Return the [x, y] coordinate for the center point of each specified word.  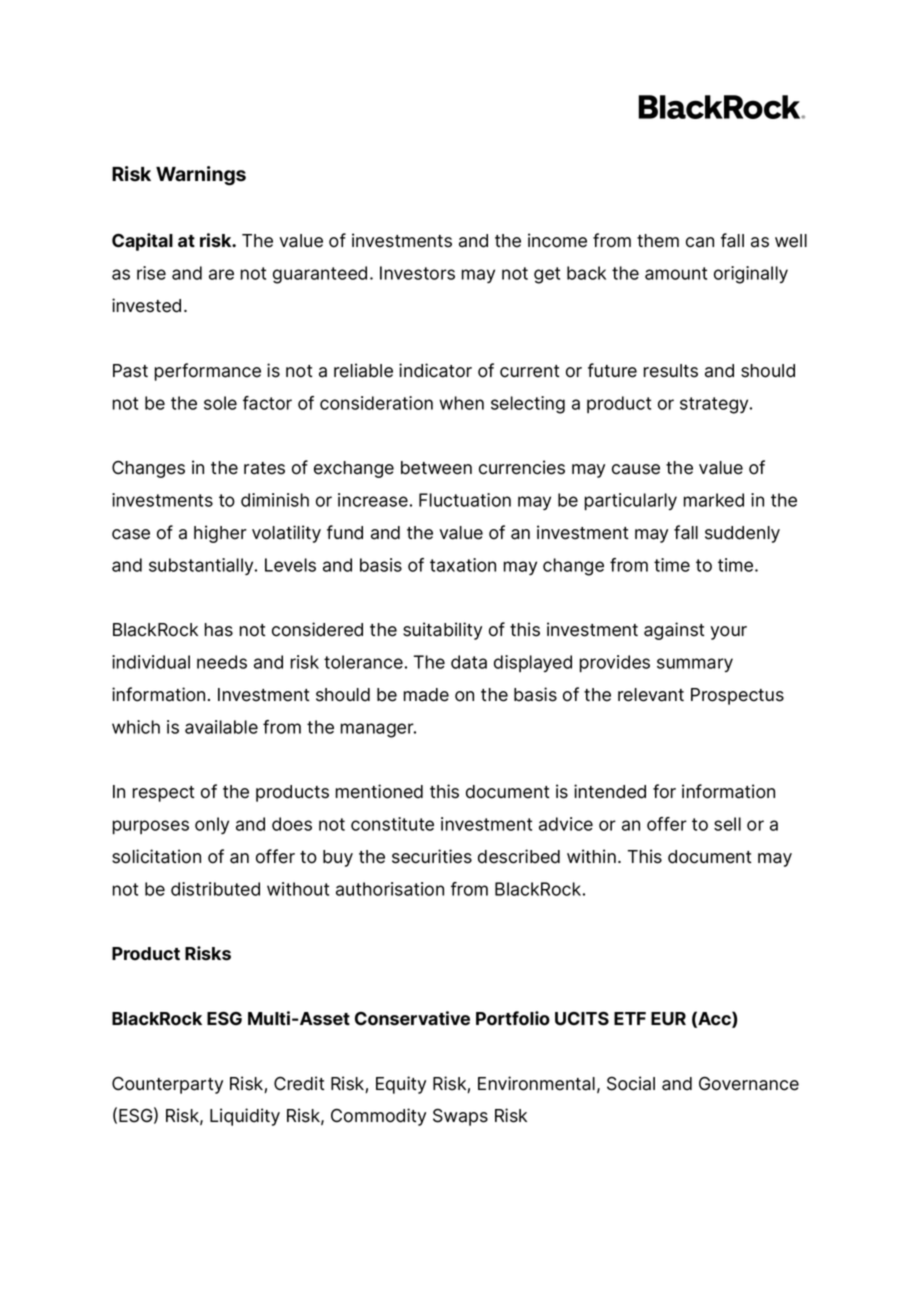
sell [727, 824]
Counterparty [167, 1085]
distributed [215, 889]
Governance [749, 1084]
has [219, 630]
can [700, 242]
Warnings [201, 176]
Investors [417, 273]
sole [220, 403]
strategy [715, 405]
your [728, 633]
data [469, 662]
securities [432, 856]
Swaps [460, 1117]
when [461, 403]
